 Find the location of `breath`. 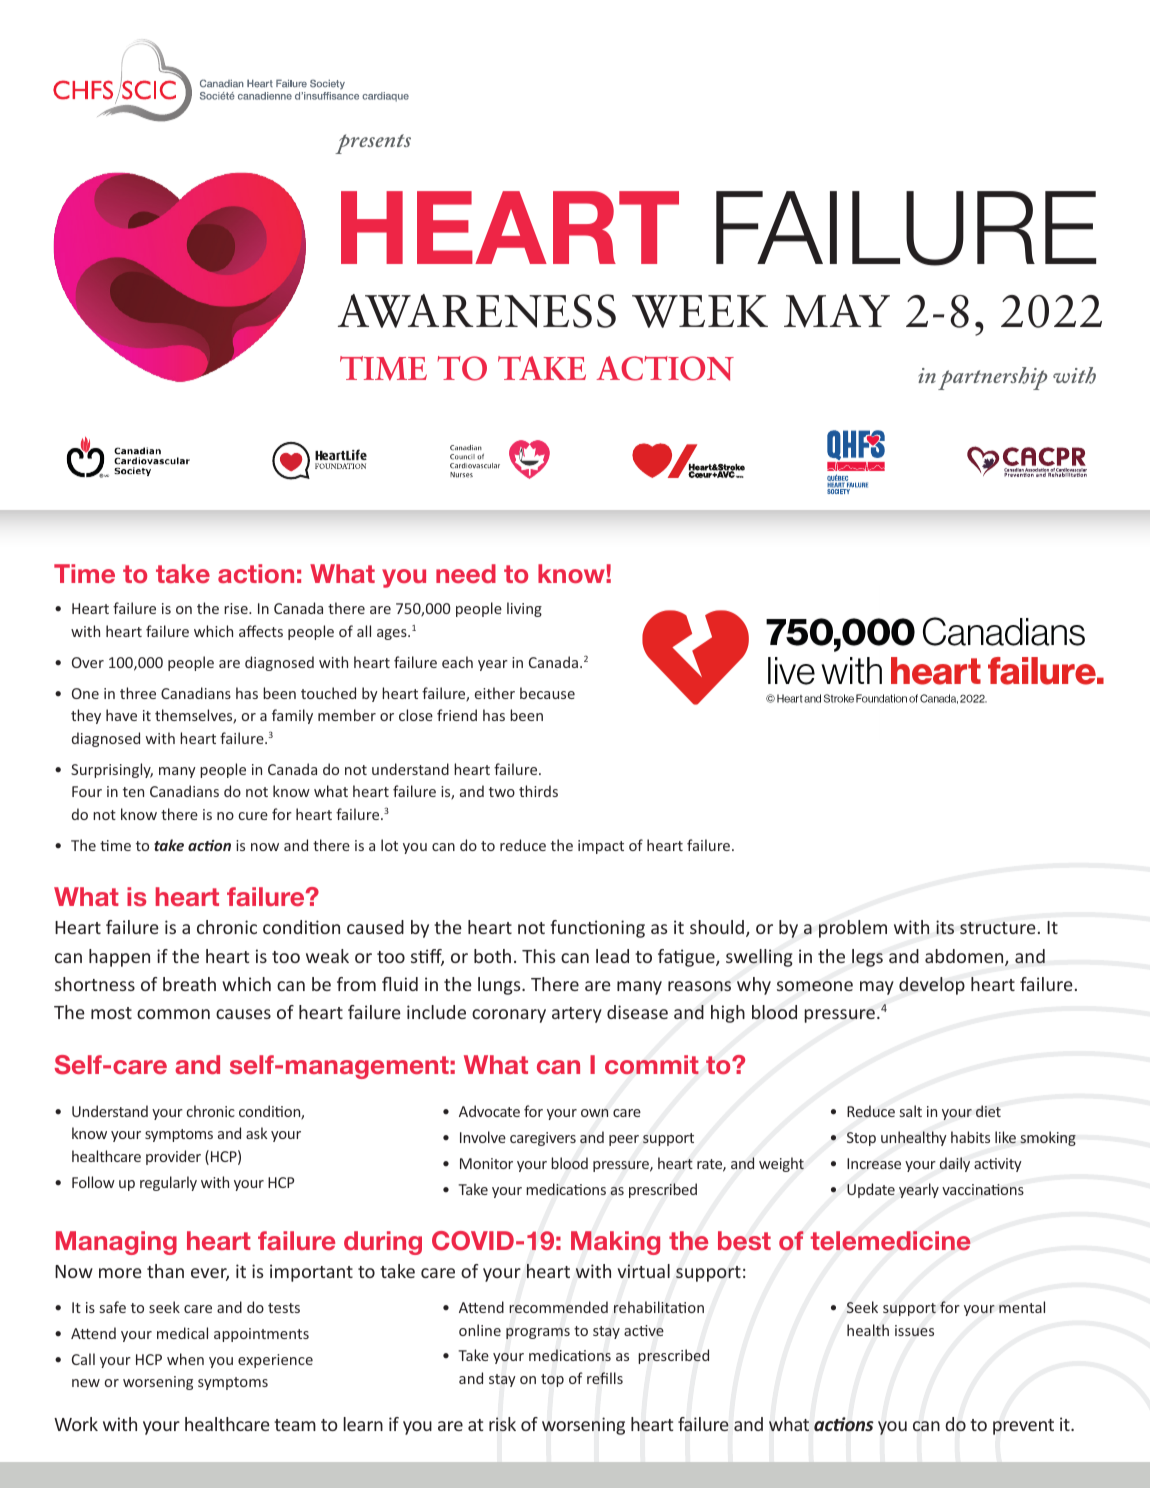

breath is located at coordinates (189, 984).
